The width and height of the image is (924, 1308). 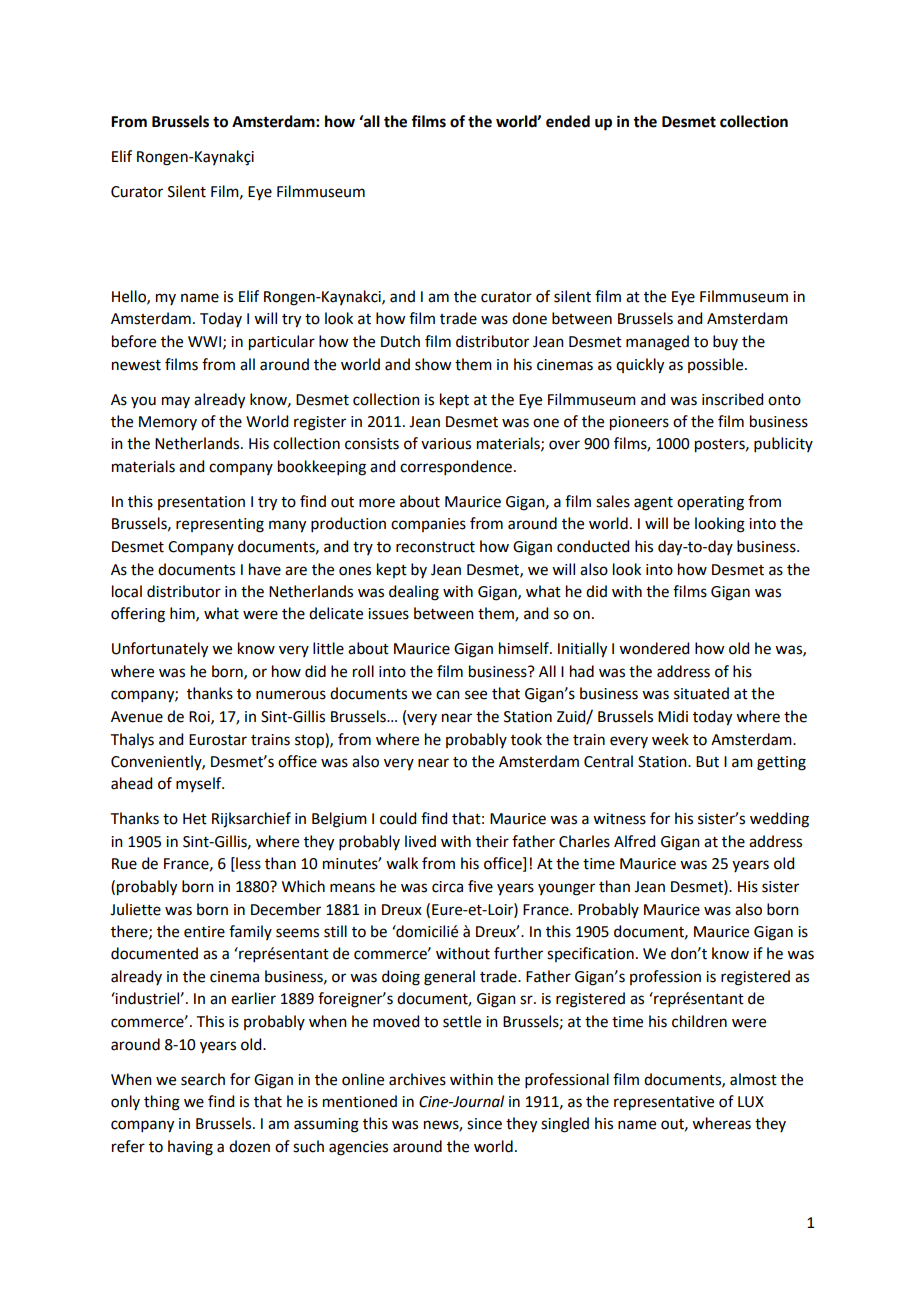 What do you see at coordinates (654, 648) in the image?
I see `wondered` at bounding box center [654, 648].
